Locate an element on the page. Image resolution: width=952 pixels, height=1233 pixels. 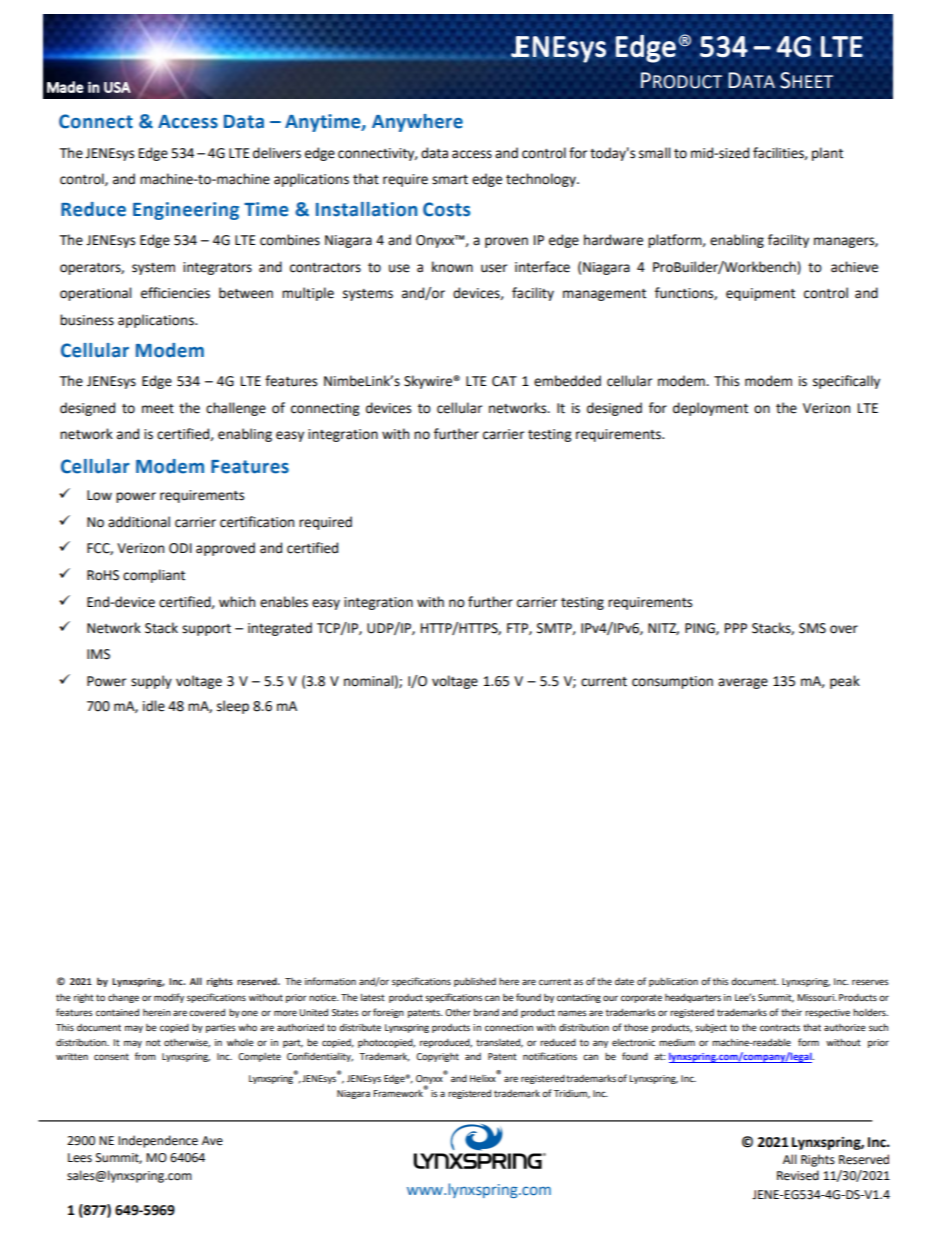
integrated is located at coordinates (280, 629).
